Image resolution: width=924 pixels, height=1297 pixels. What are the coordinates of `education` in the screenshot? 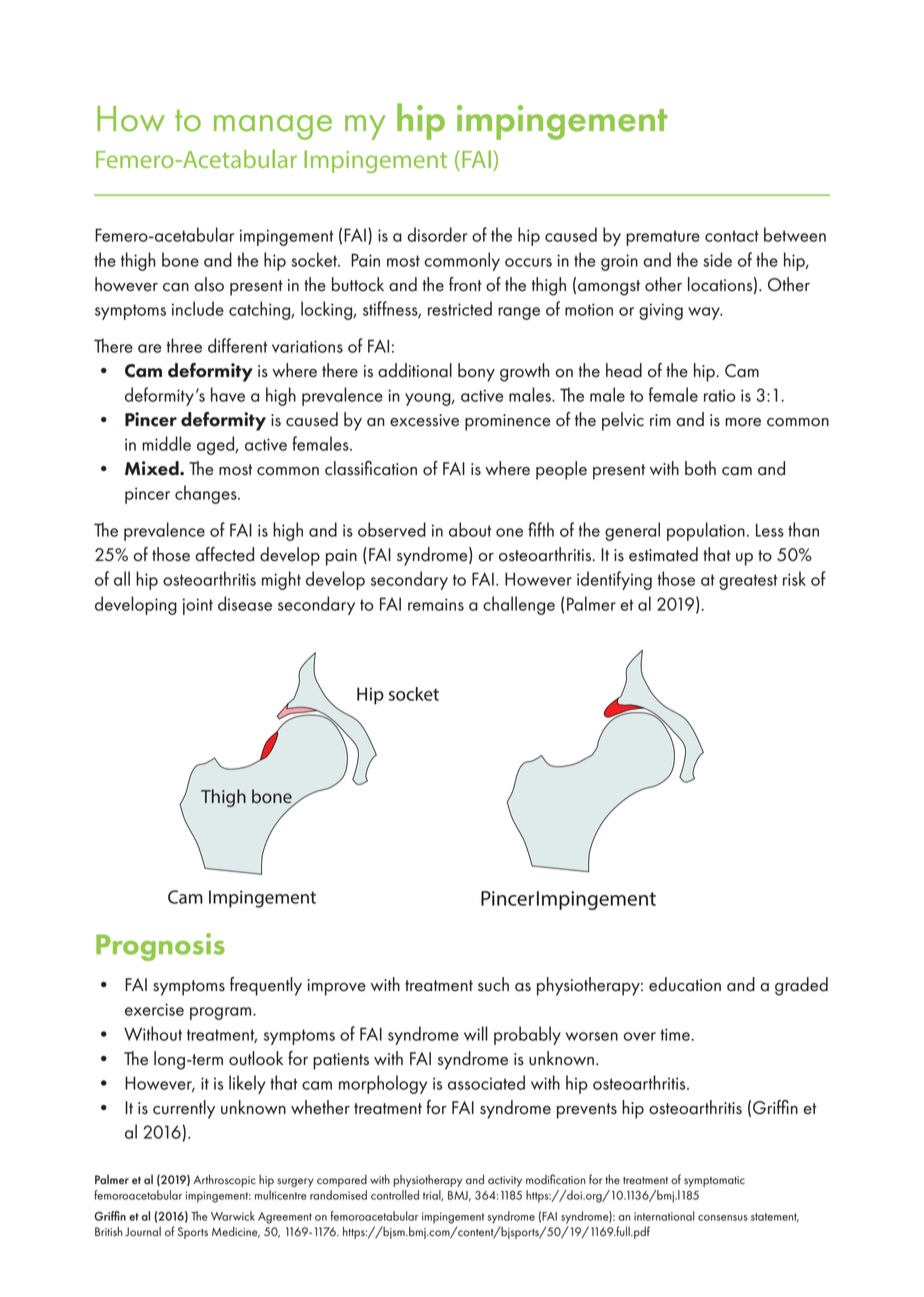 It's located at (685, 984).
